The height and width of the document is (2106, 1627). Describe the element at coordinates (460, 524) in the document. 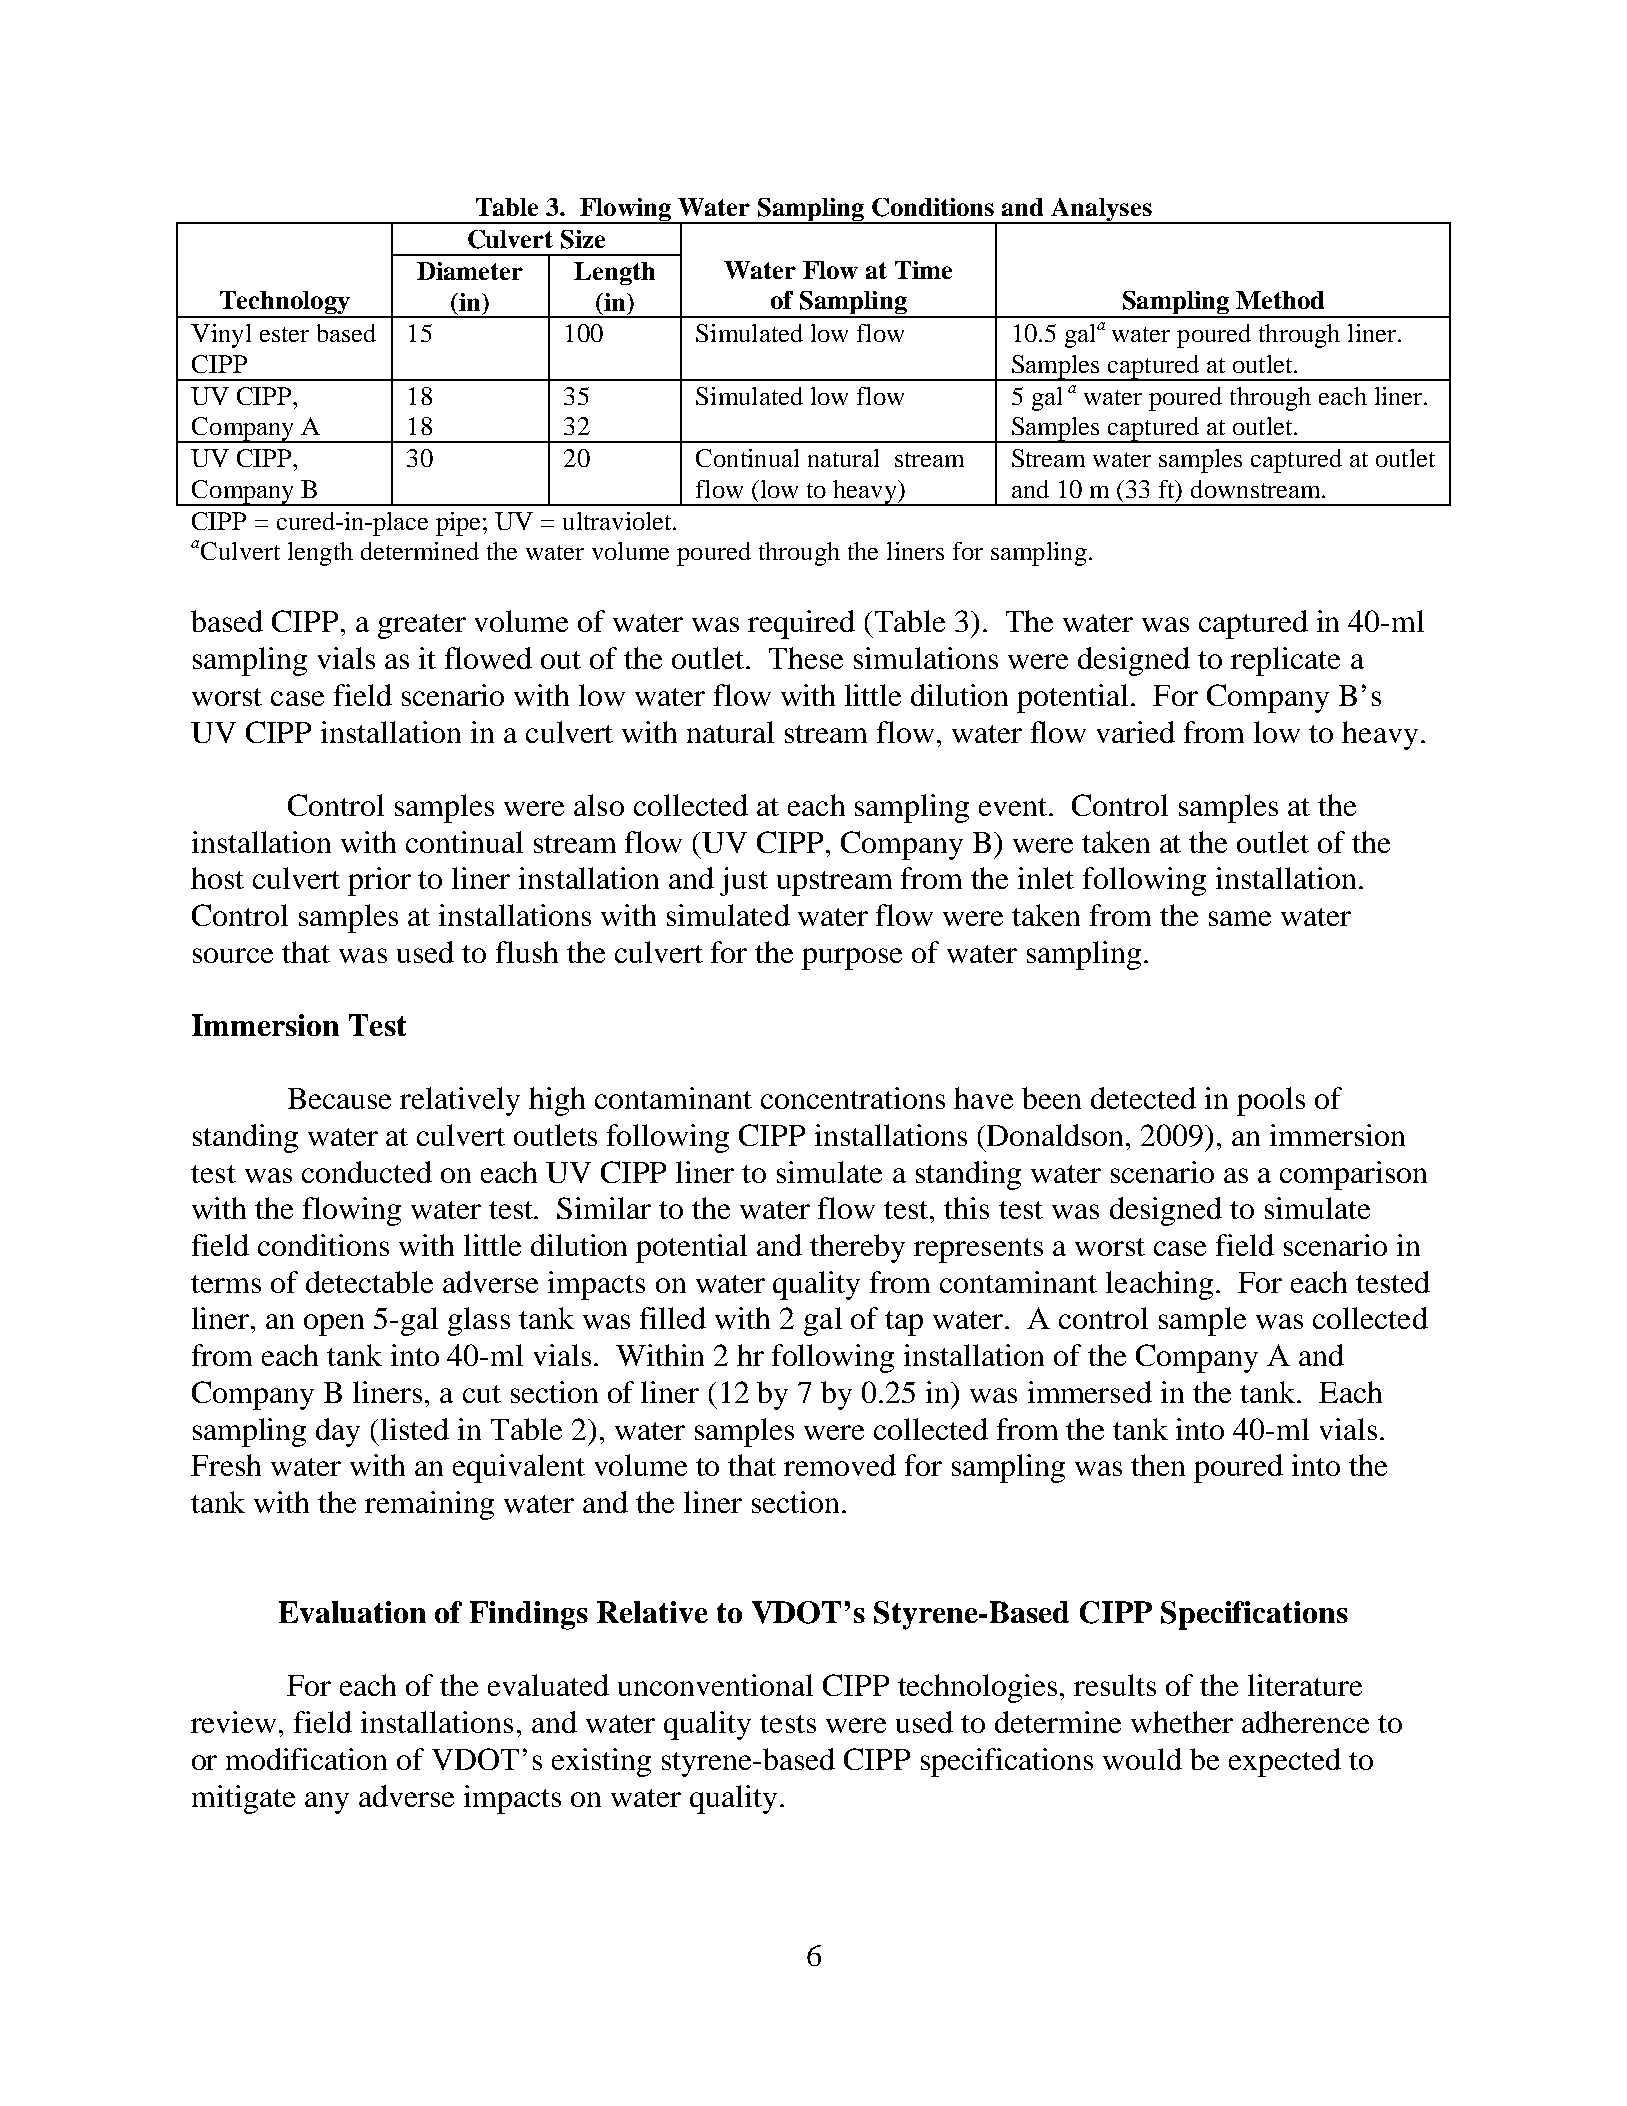

I see `pipe` at that location.
